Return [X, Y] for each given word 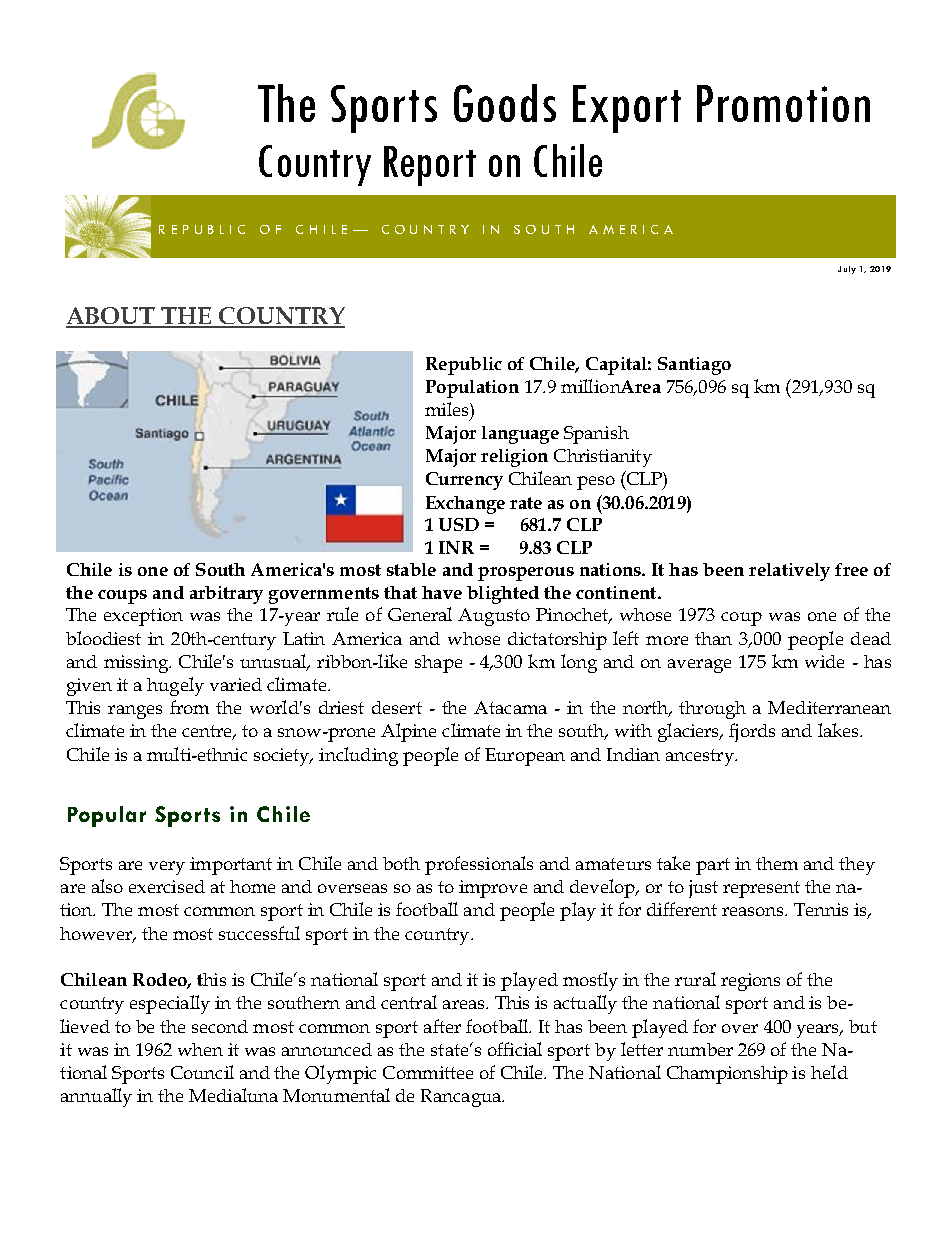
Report [430, 166]
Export [627, 109]
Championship [727, 1075]
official [515, 1049]
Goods [505, 103]
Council [202, 1072]
